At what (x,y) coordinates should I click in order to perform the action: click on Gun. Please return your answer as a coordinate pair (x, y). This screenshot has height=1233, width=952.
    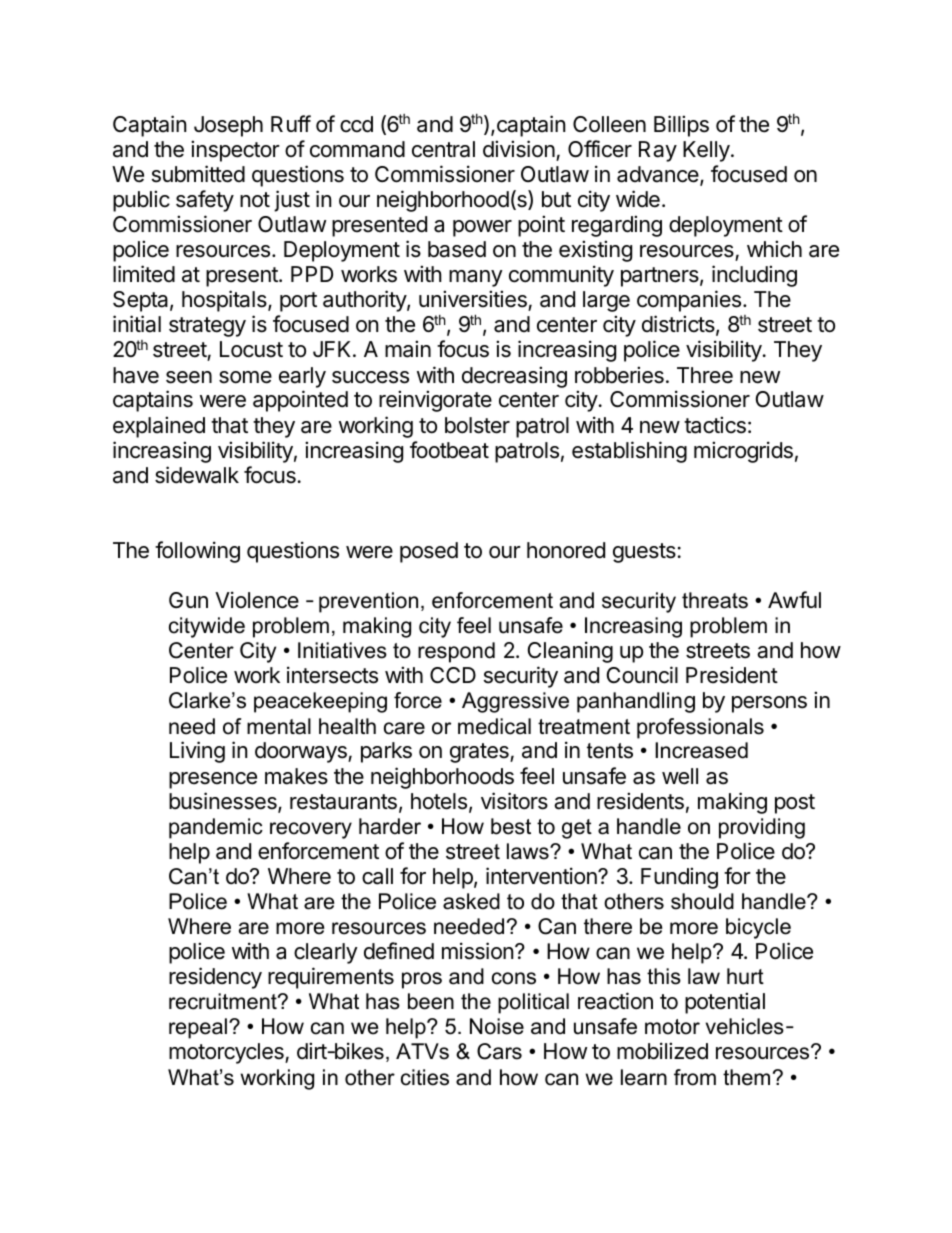
    Looking at the image, I should click on (188, 600).
